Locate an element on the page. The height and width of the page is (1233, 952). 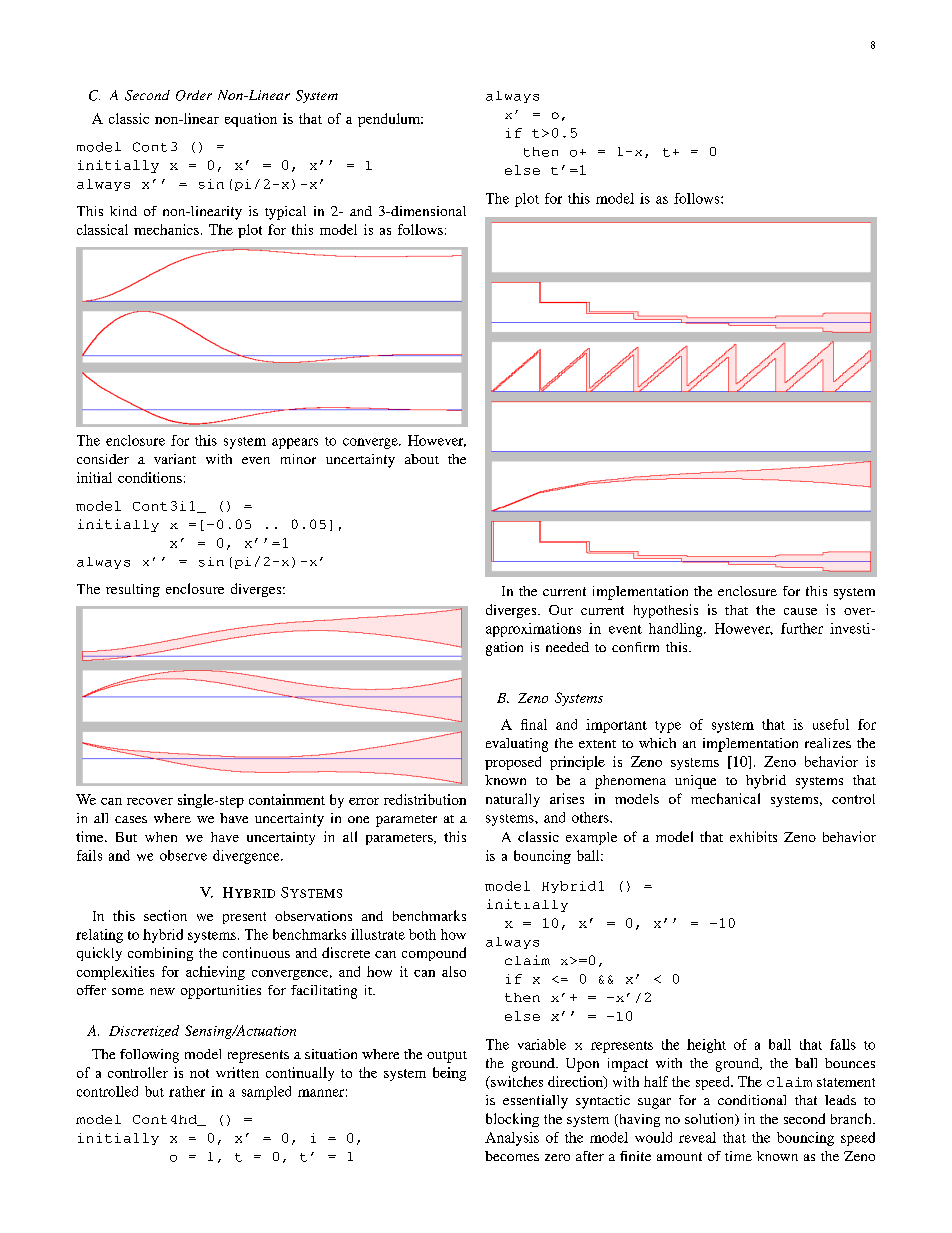
equation is located at coordinates (251, 120).
